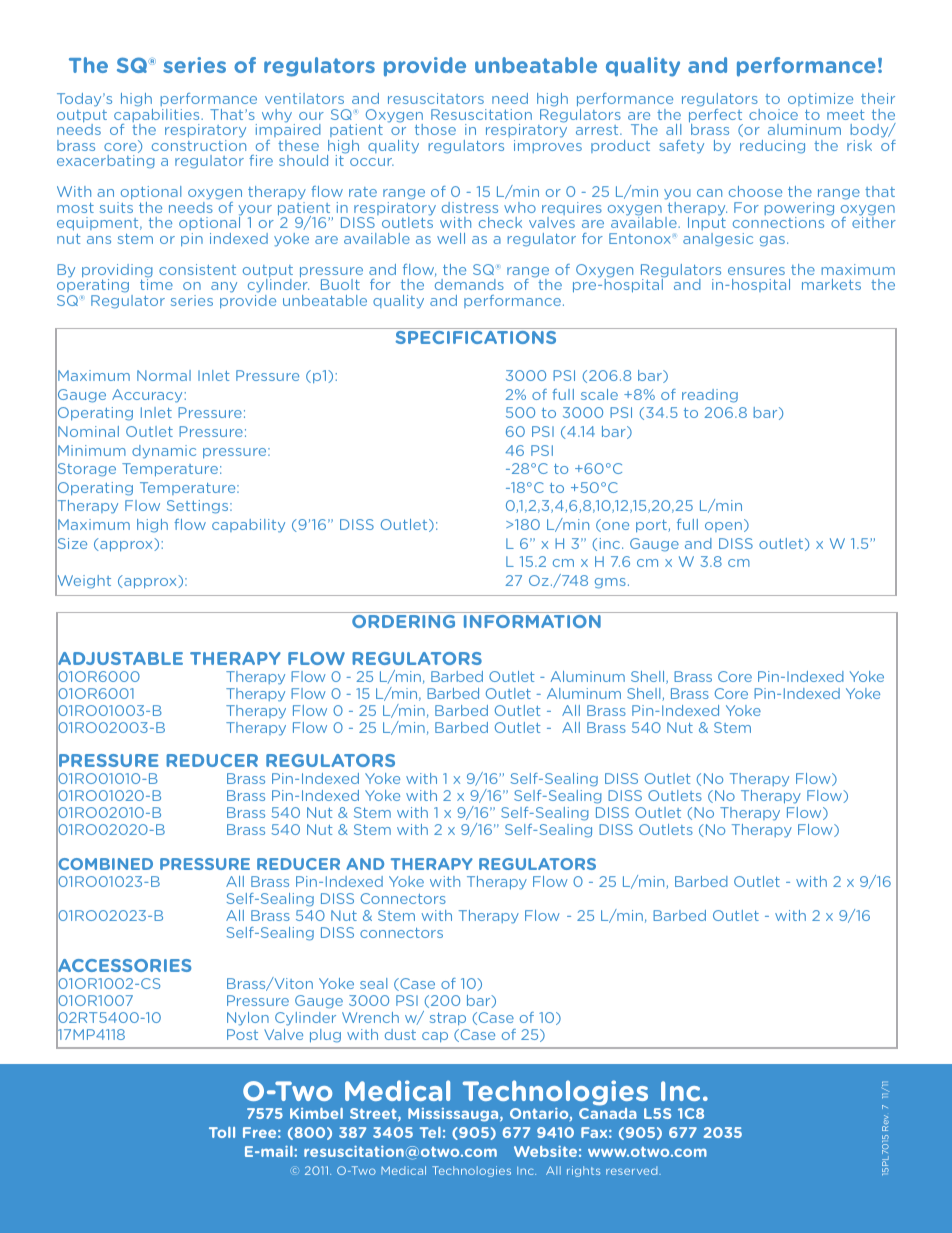 This document has width=952, height=1233. Describe the element at coordinates (476, 337) in the document. I see `SPECIFICATIONS` at that location.
